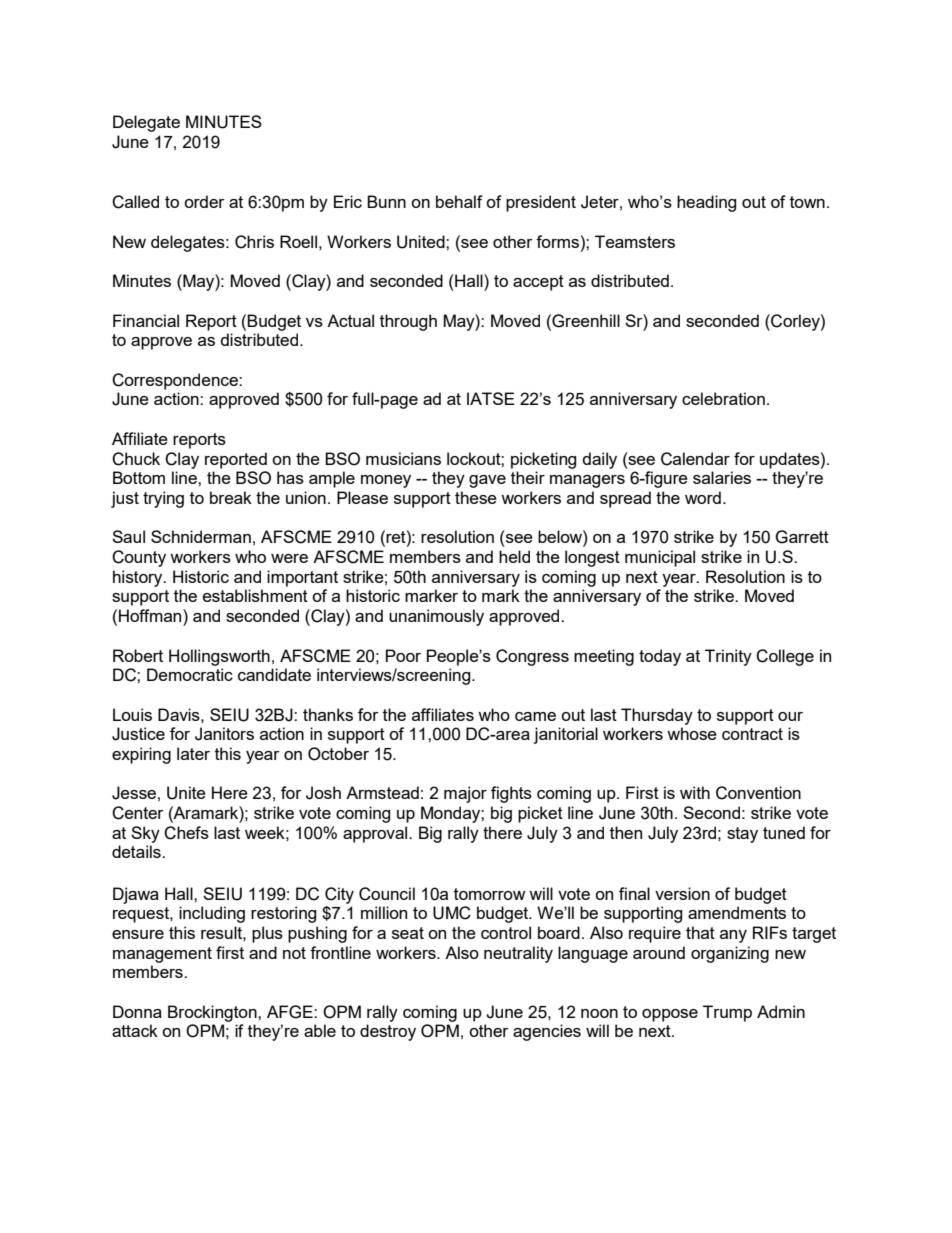 The image size is (952, 1233). What do you see at coordinates (706, 203) in the document?
I see `heading` at bounding box center [706, 203].
